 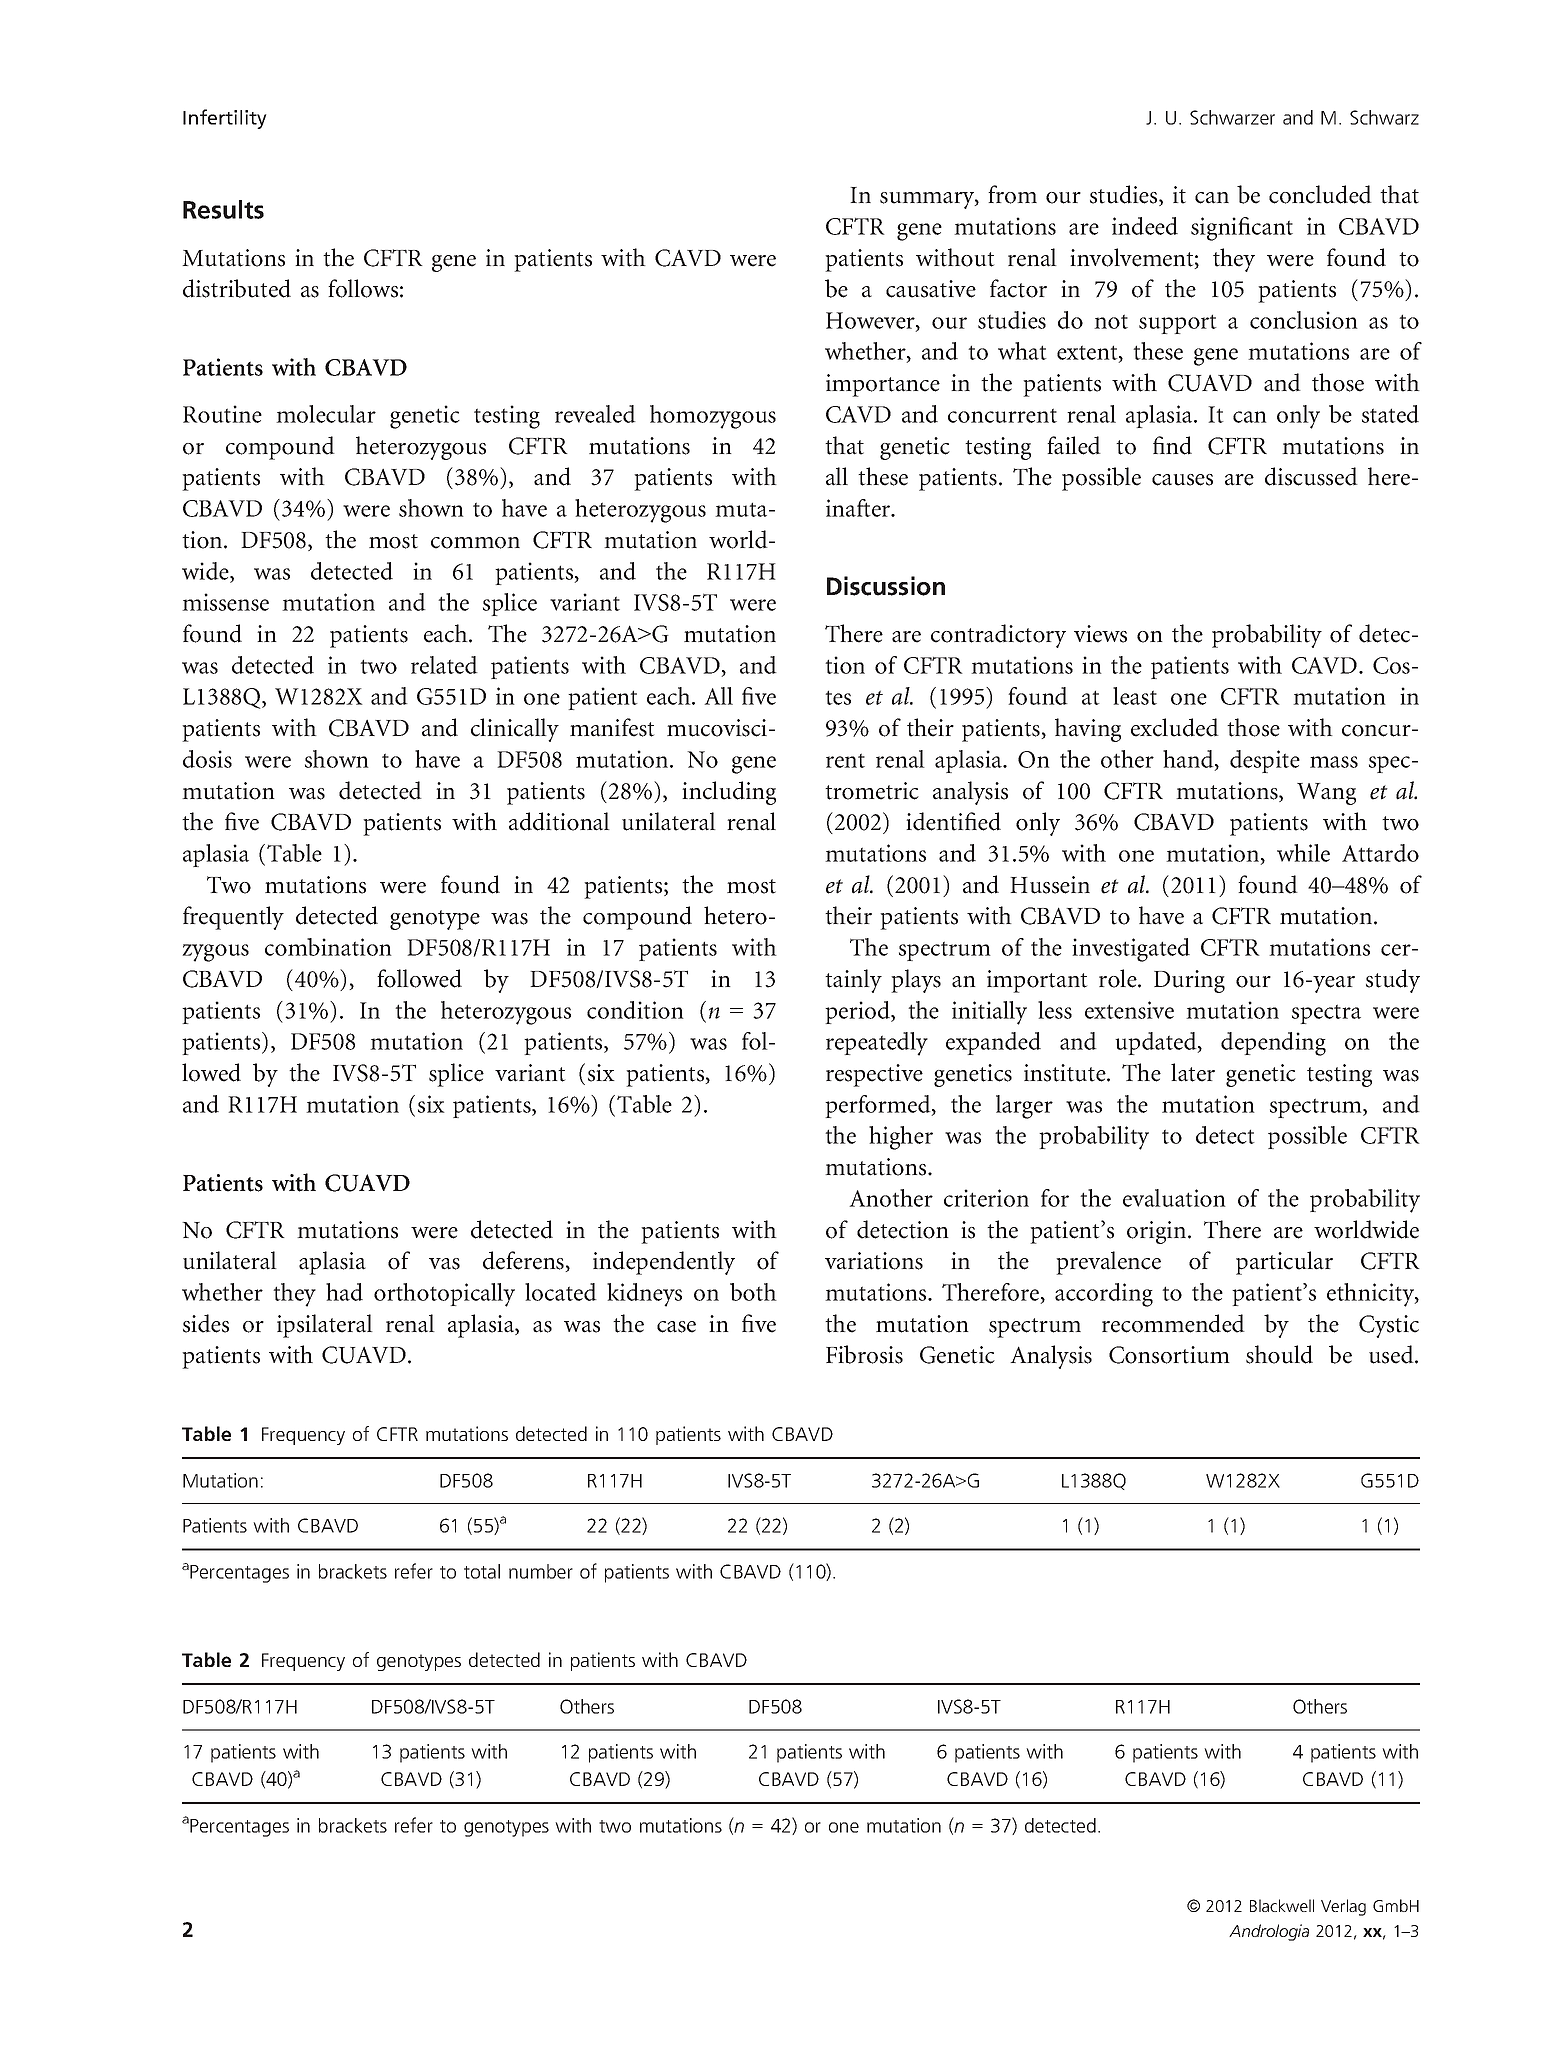 I want to click on Blackwell, so click(x=1282, y=1905).
